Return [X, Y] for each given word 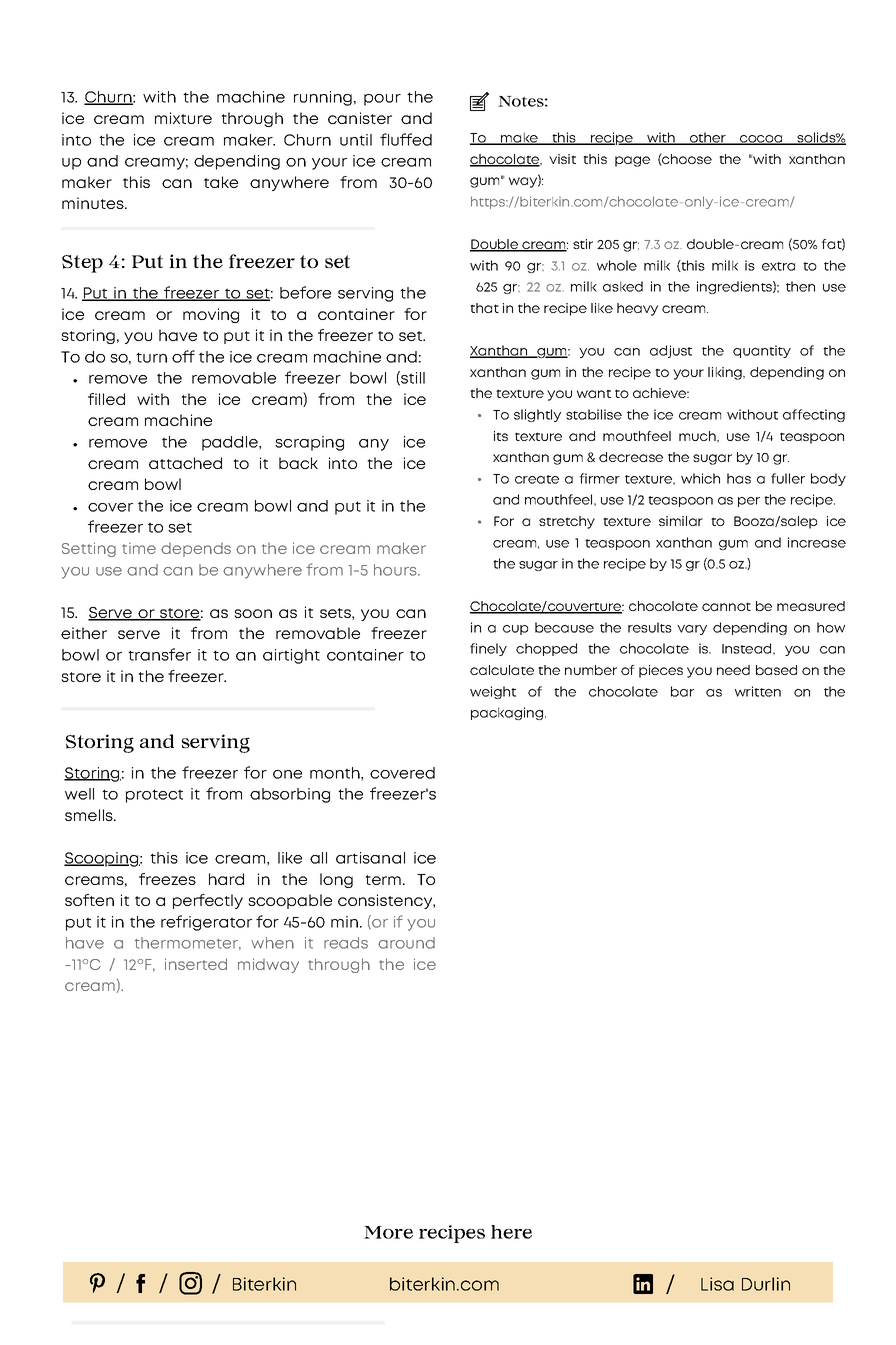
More [388, 1232]
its [501, 436]
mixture [183, 118]
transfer [159, 654]
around [406, 943]
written [758, 691]
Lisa [717, 1284]
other [707, 138]
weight [493, 692]
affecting [814, 415]
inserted [196, 964]
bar [682, 691]
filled [106, 399]
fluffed [406, 139]
